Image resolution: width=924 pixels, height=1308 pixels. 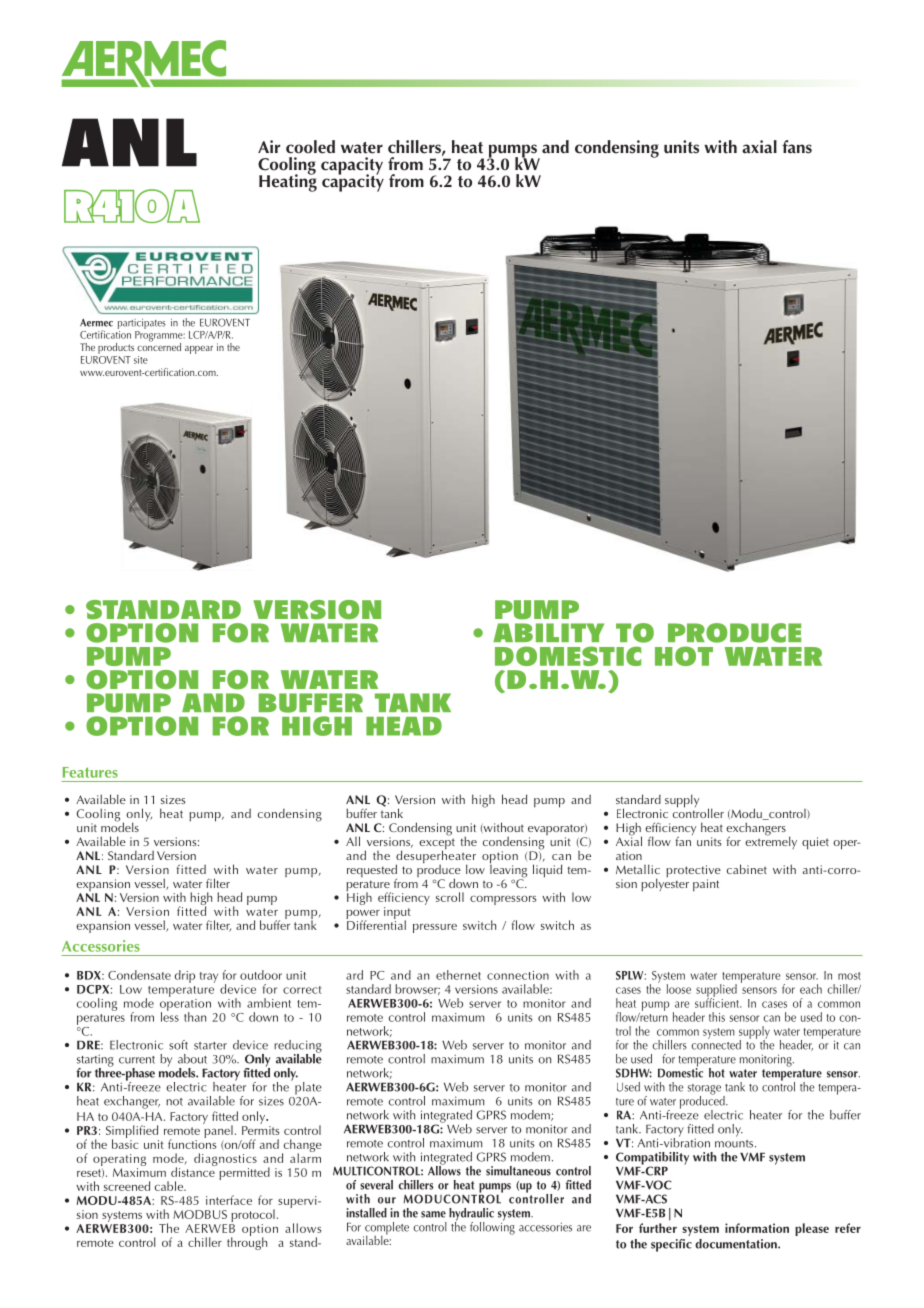 What do you see at coordinates (797, 147) in the screenshot?
I see `fans` at bounding box center [797, 147].
